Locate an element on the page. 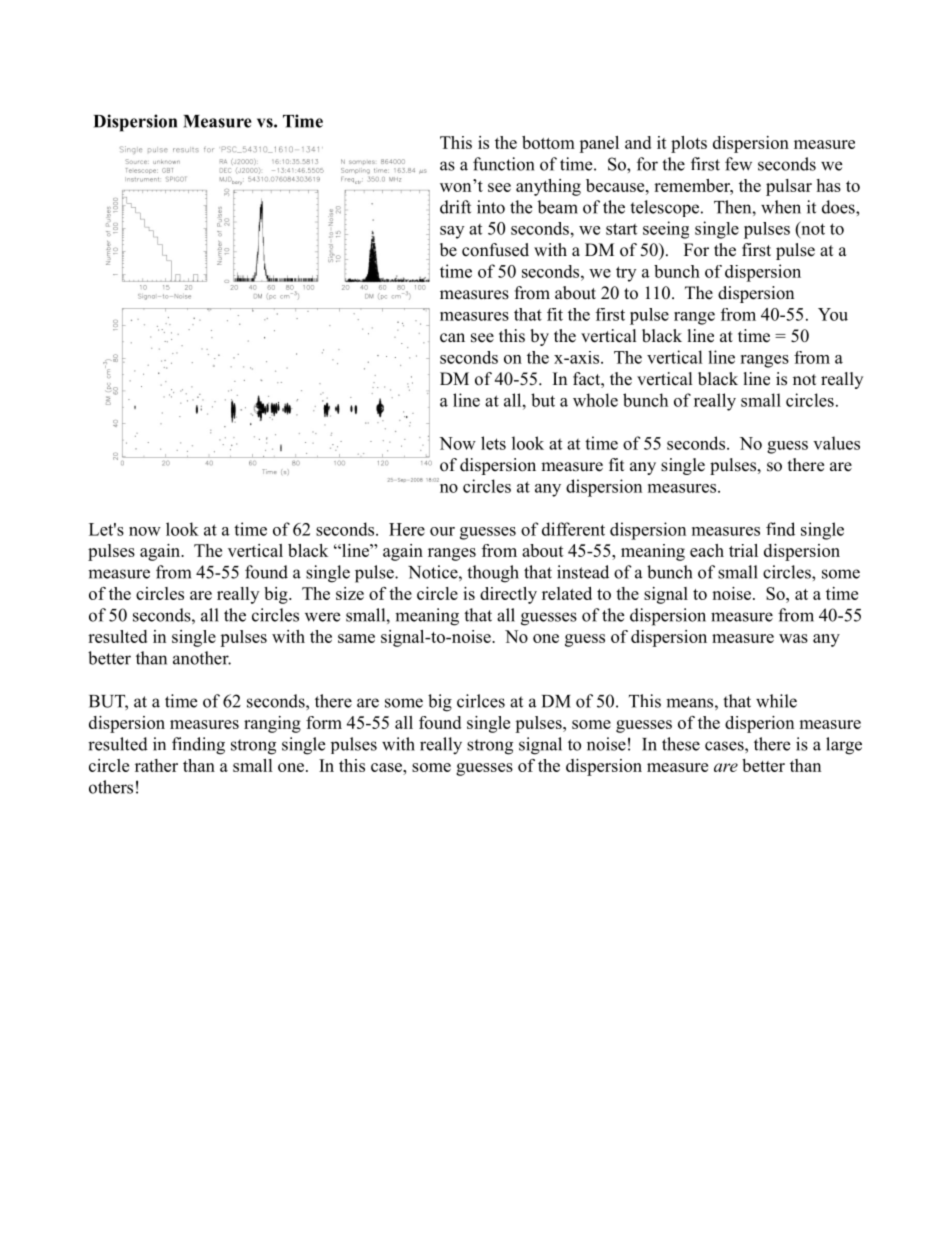  rather is located at coordinates (156, 765).
